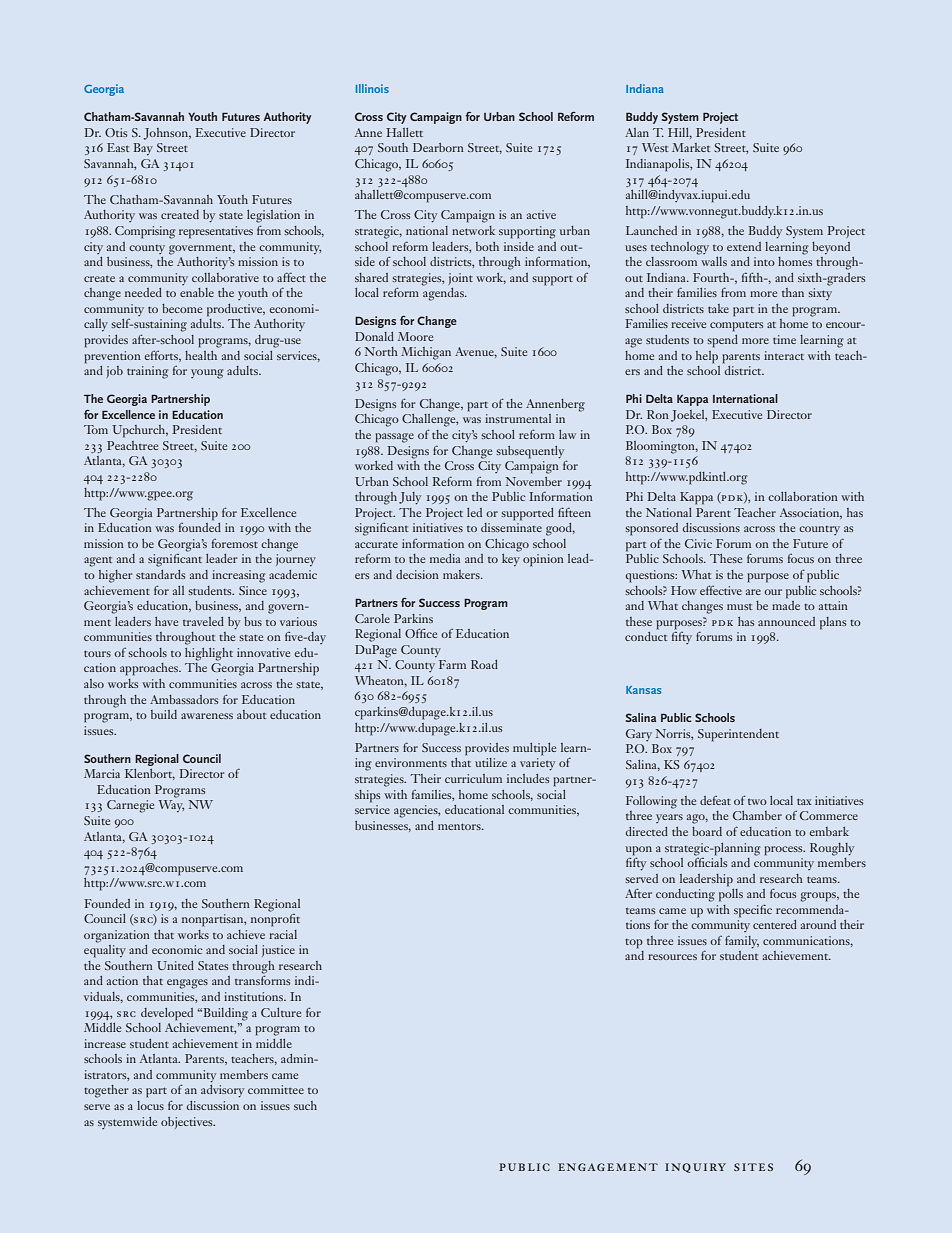  I want to click on Bay, so click(143, 149).
